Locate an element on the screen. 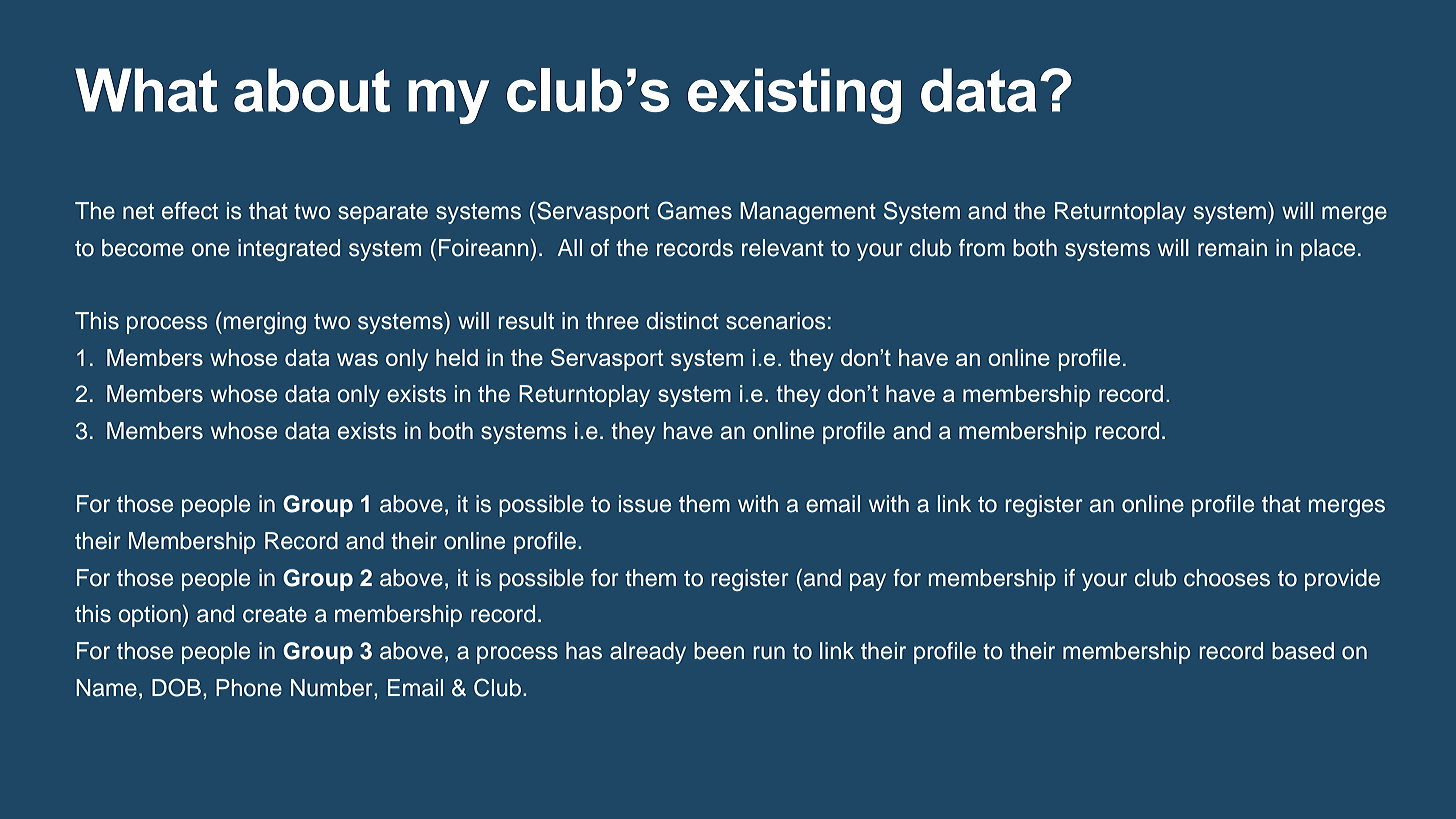  been is located at coordinates (719, 651).
